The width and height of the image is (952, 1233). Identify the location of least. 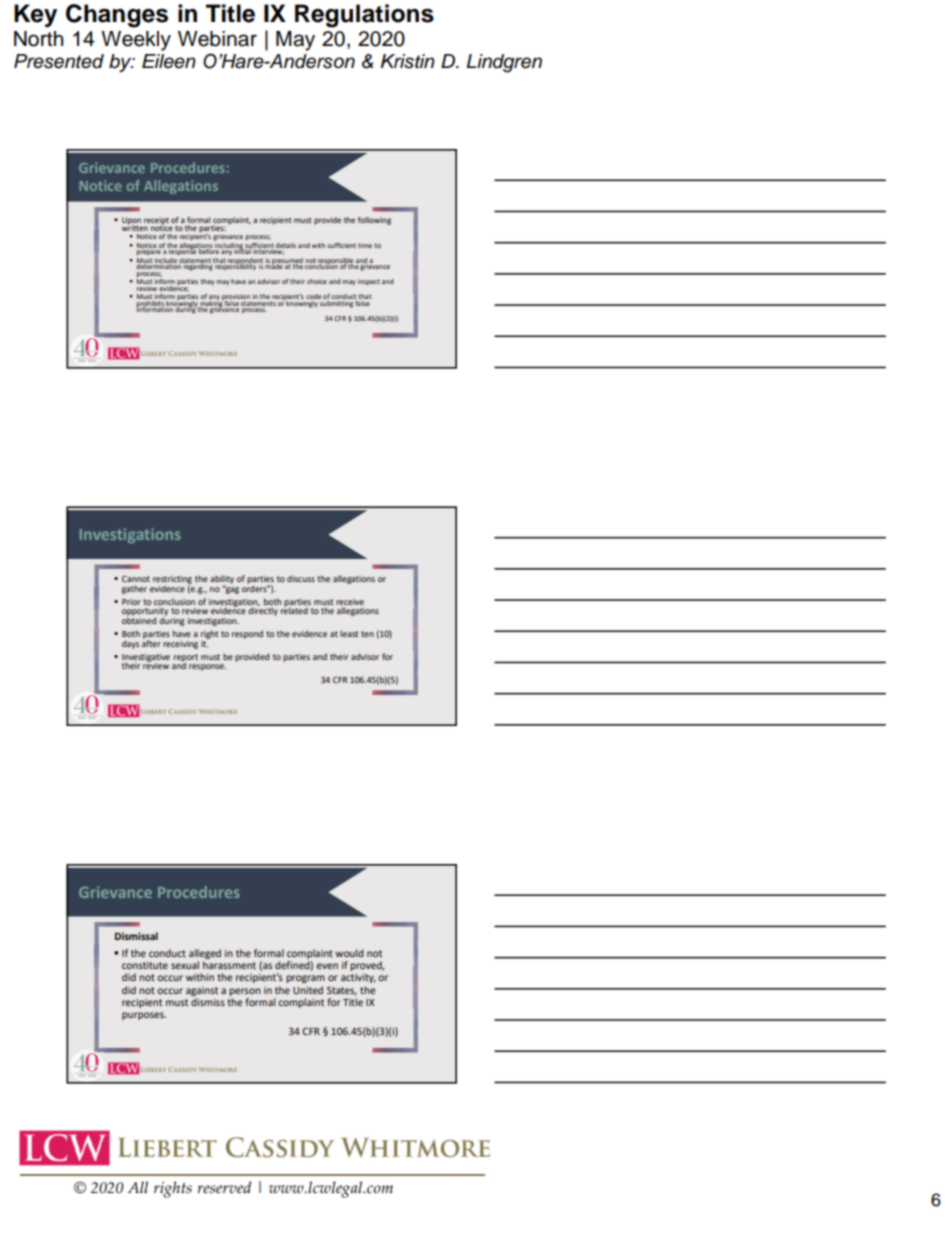
(349, 633).
